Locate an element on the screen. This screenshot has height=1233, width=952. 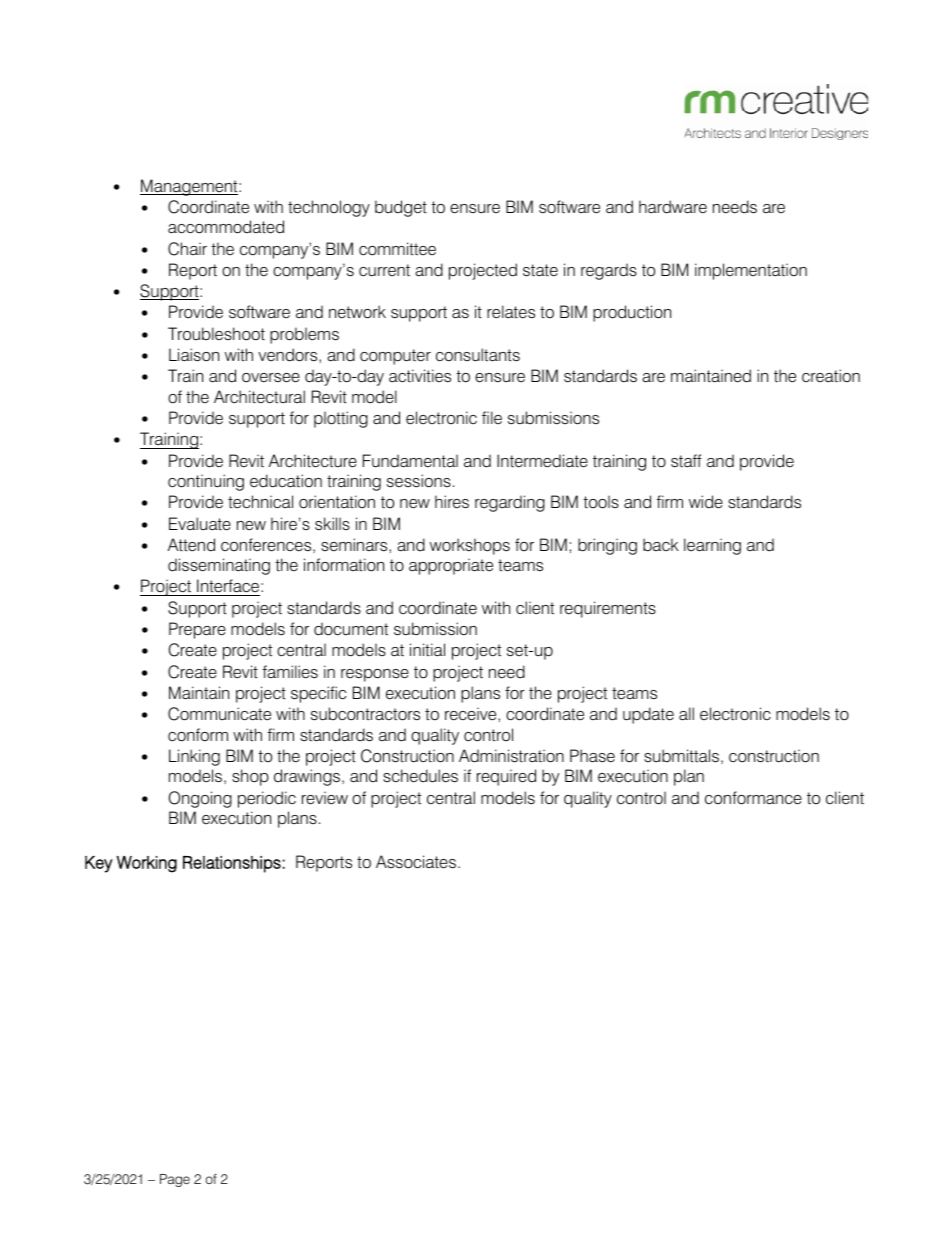
hardware is located at coordinates (673, 207).
